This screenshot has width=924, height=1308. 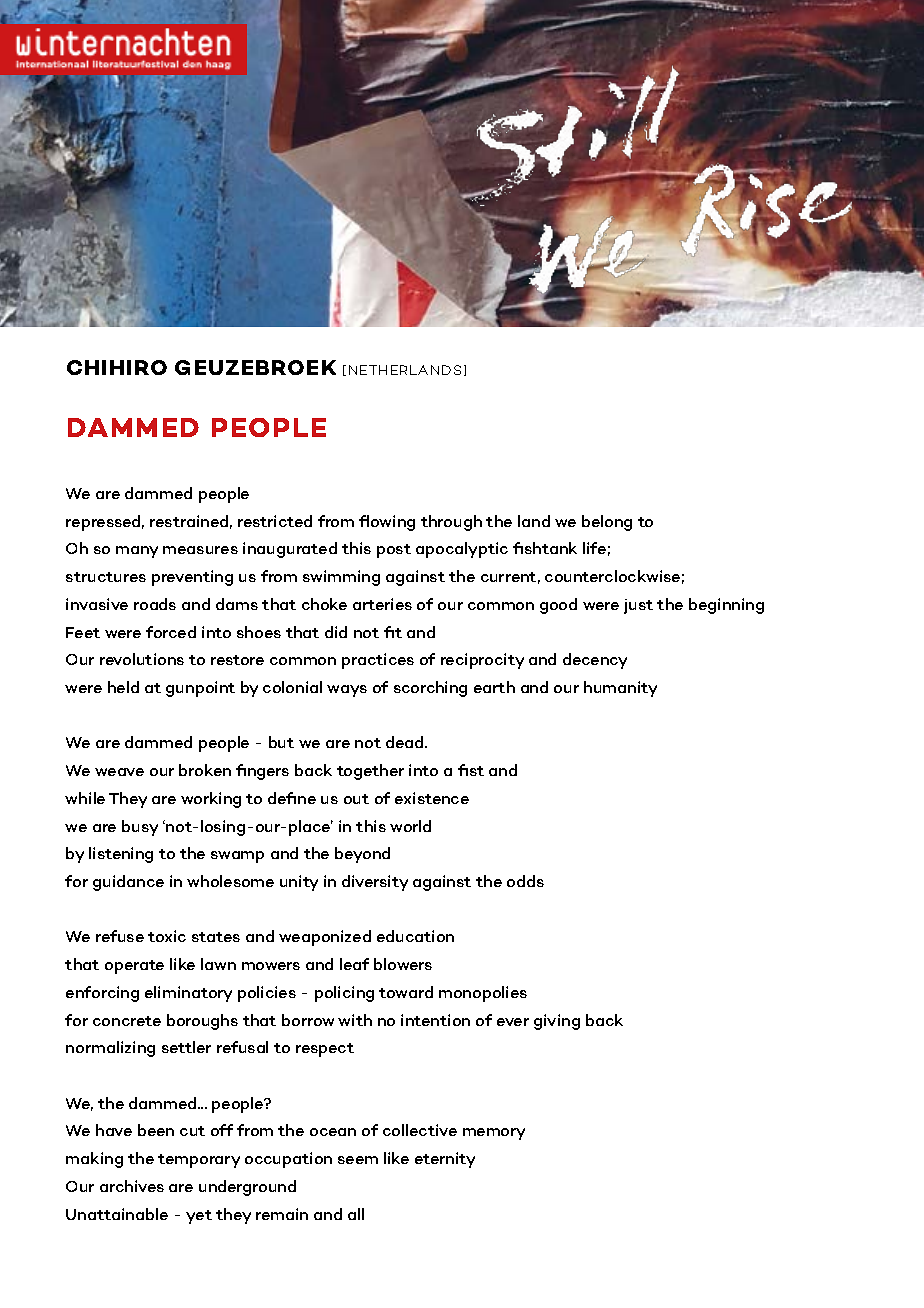 I want to click on diversity, so click(x=375, y=883).
